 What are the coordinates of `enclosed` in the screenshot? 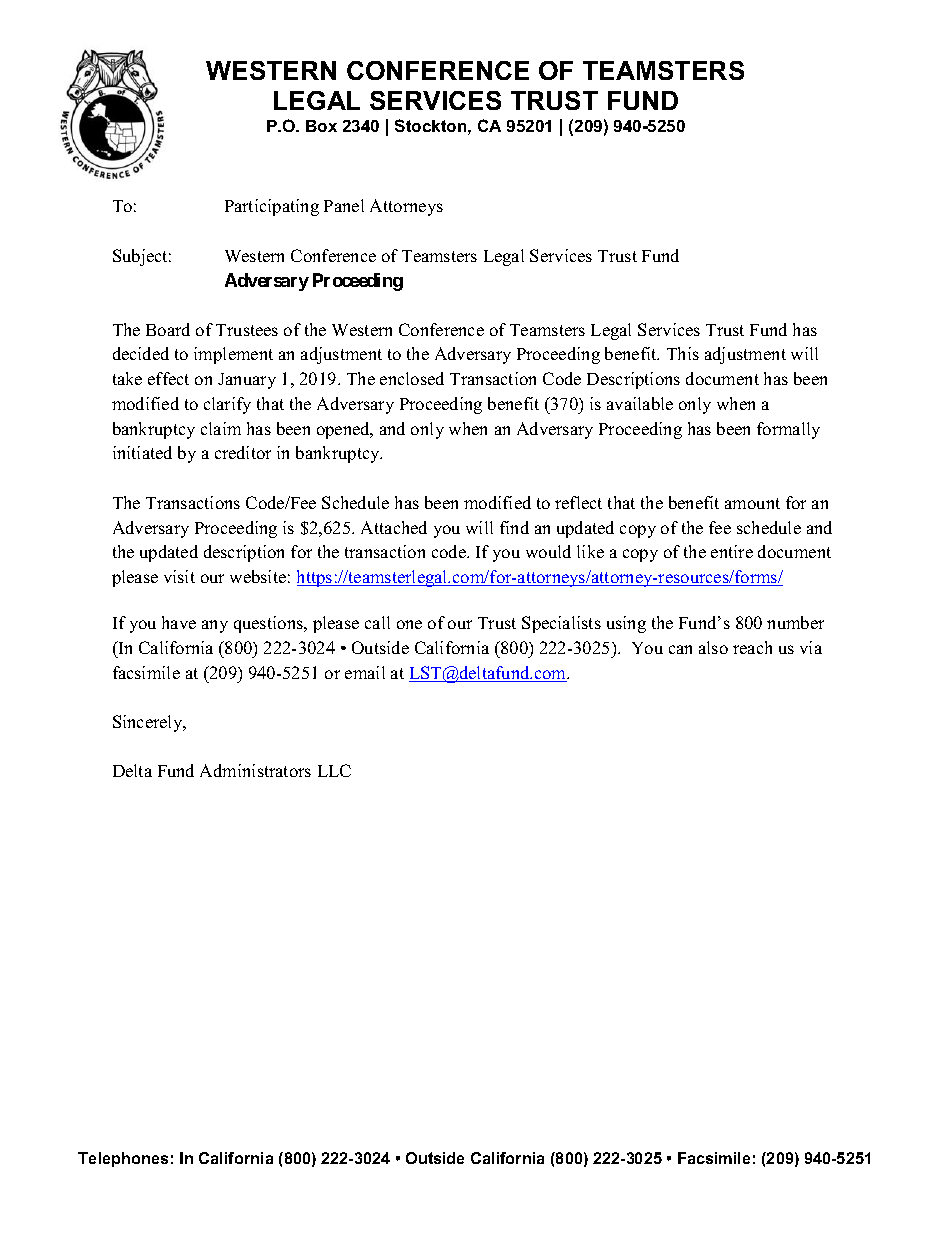 It's located at (412, 378).
